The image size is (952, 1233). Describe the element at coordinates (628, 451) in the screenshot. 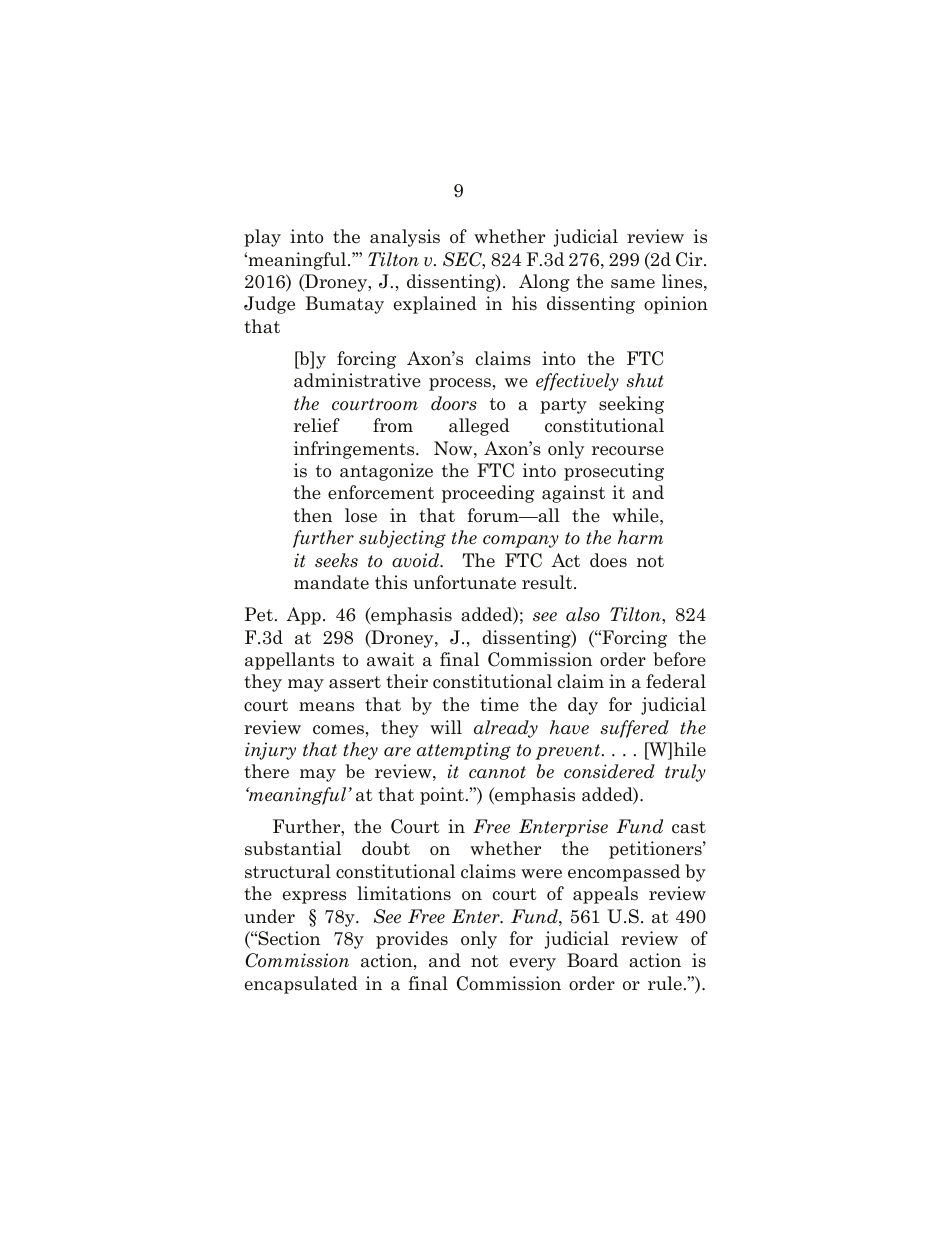

I see `recourse` at that location.
